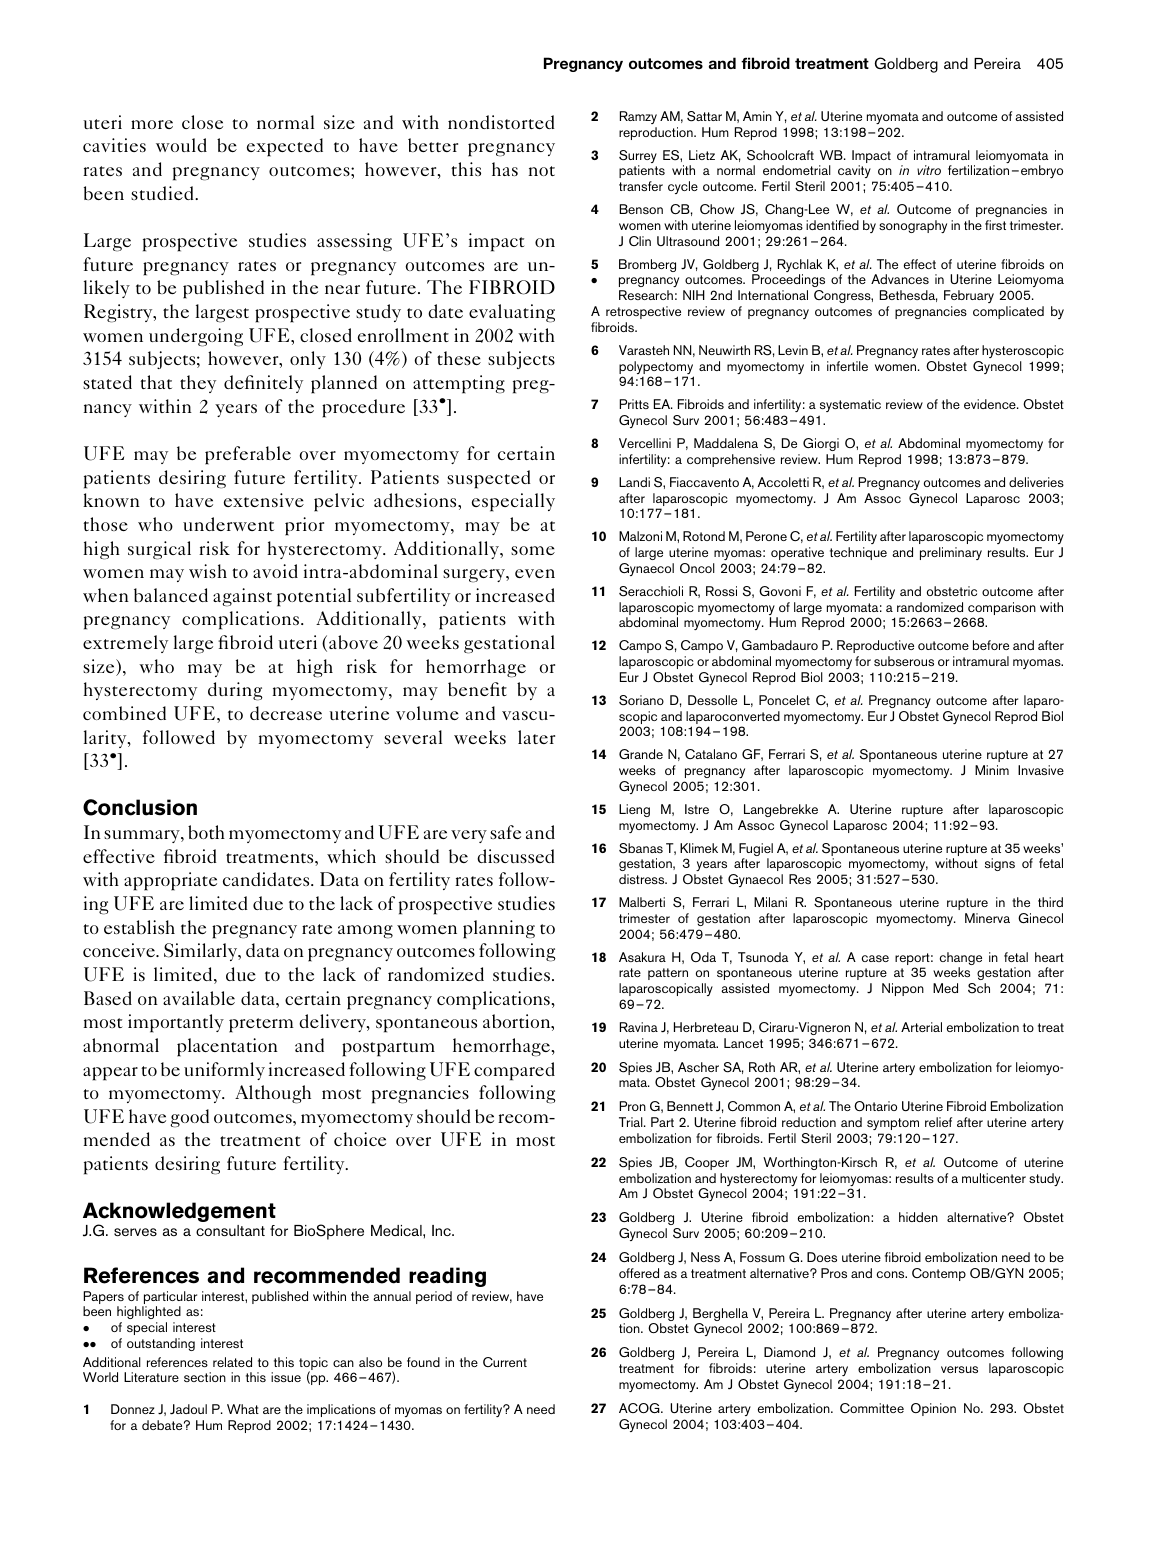  Describe the element at coordinates (514, 1071) in the image. I see `compared` at that location.
